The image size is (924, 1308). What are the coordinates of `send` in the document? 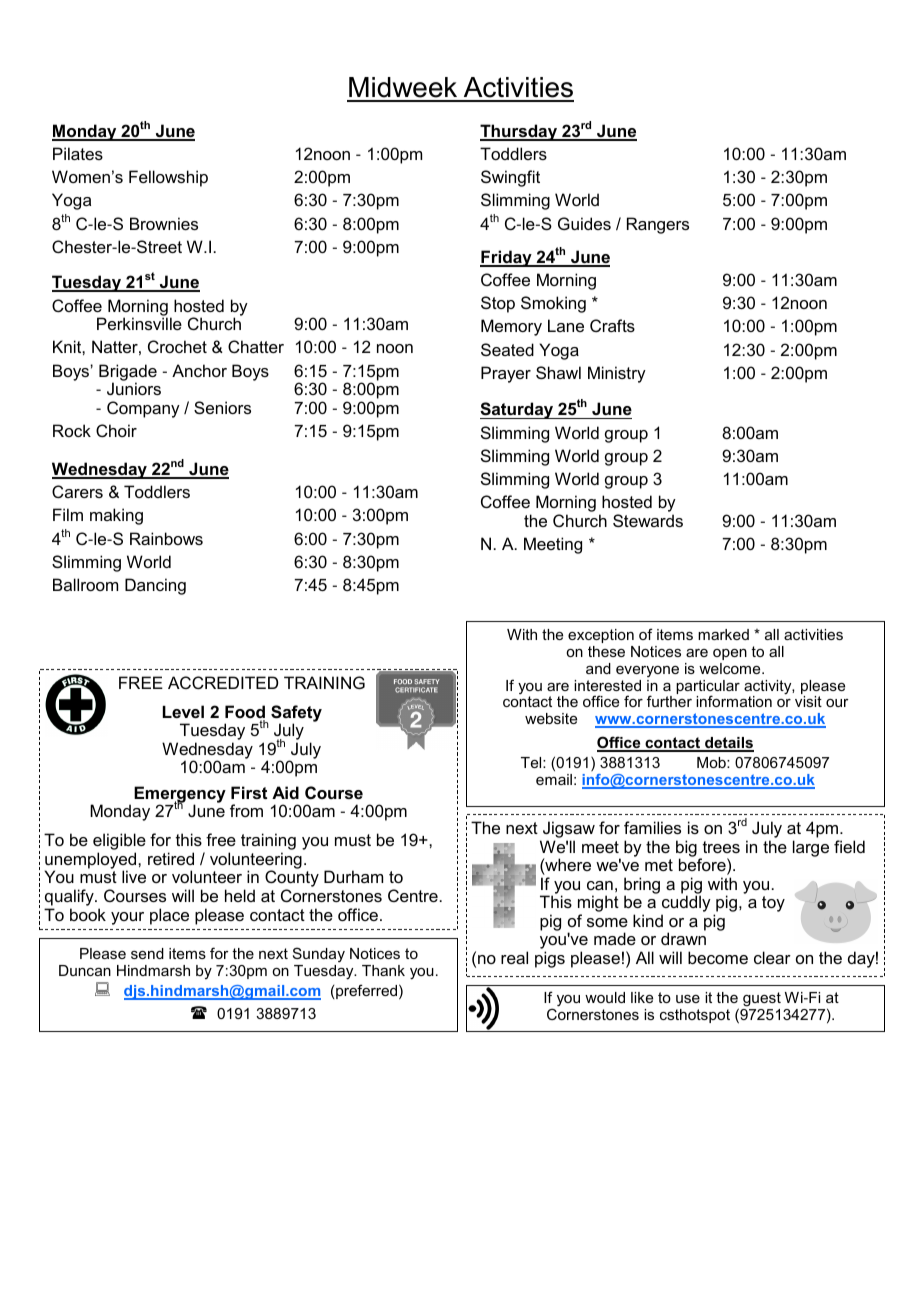 It's located at (147, 953).
